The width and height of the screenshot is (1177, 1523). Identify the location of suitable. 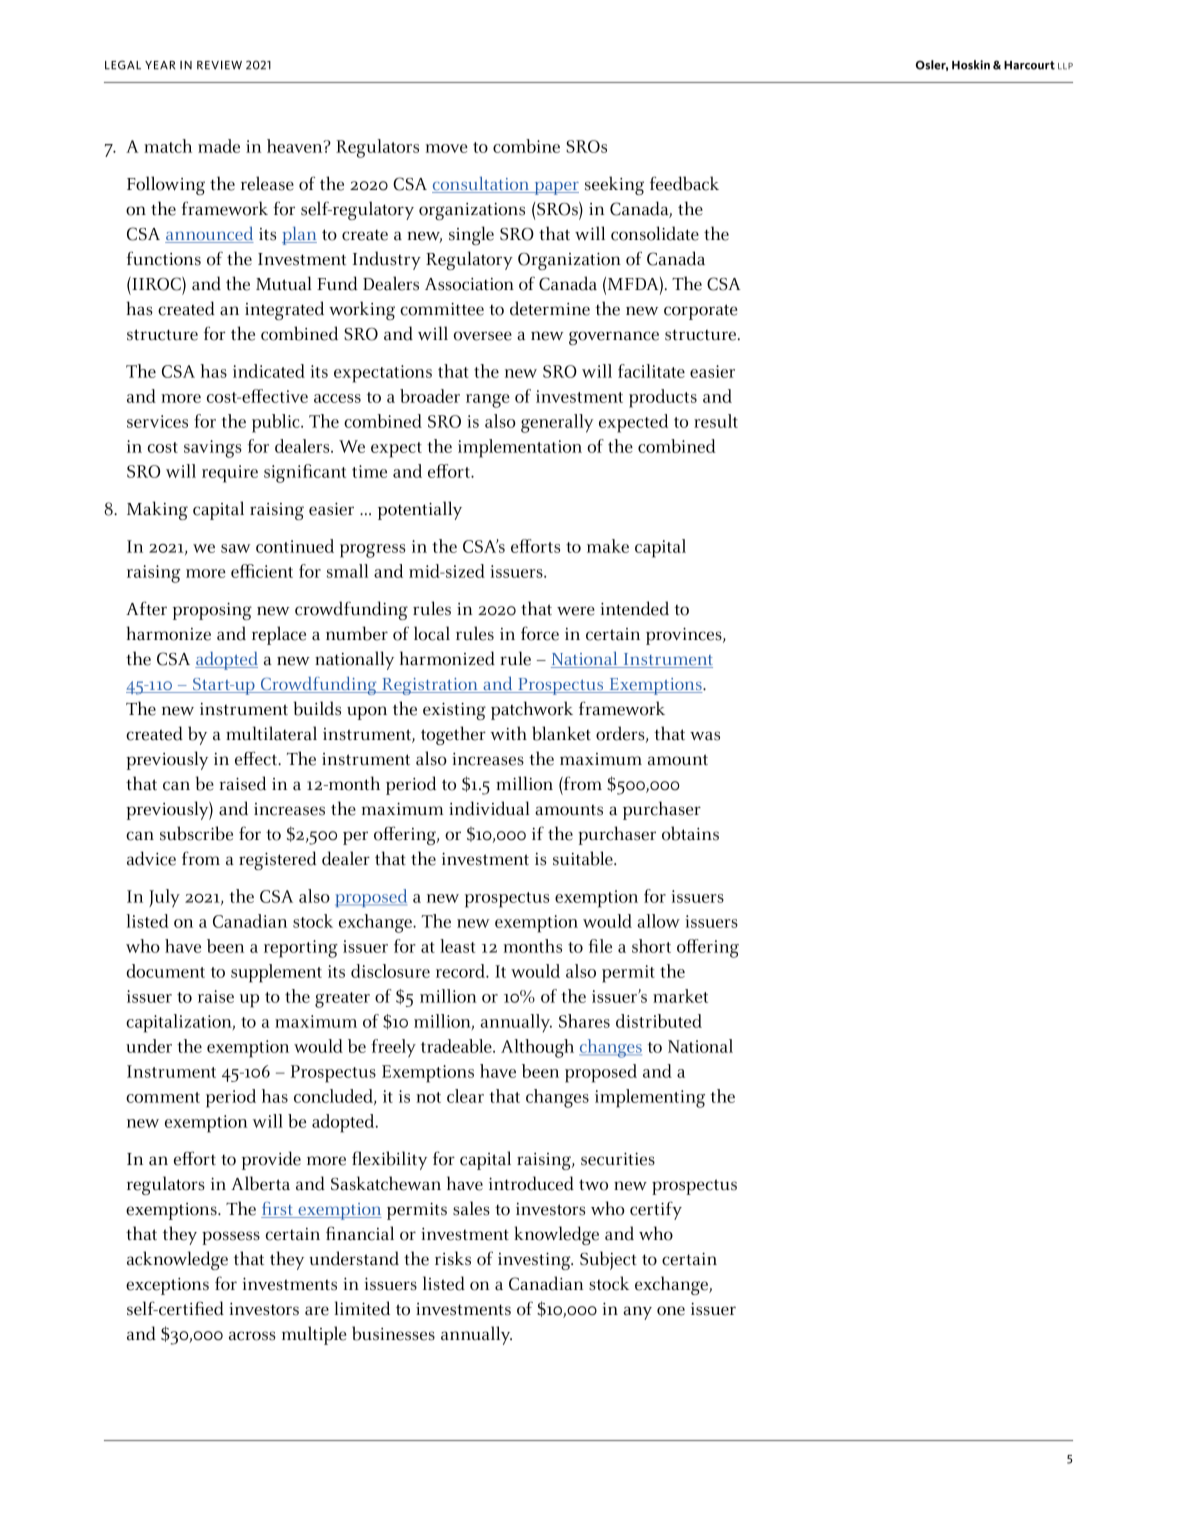
(584, 858).
